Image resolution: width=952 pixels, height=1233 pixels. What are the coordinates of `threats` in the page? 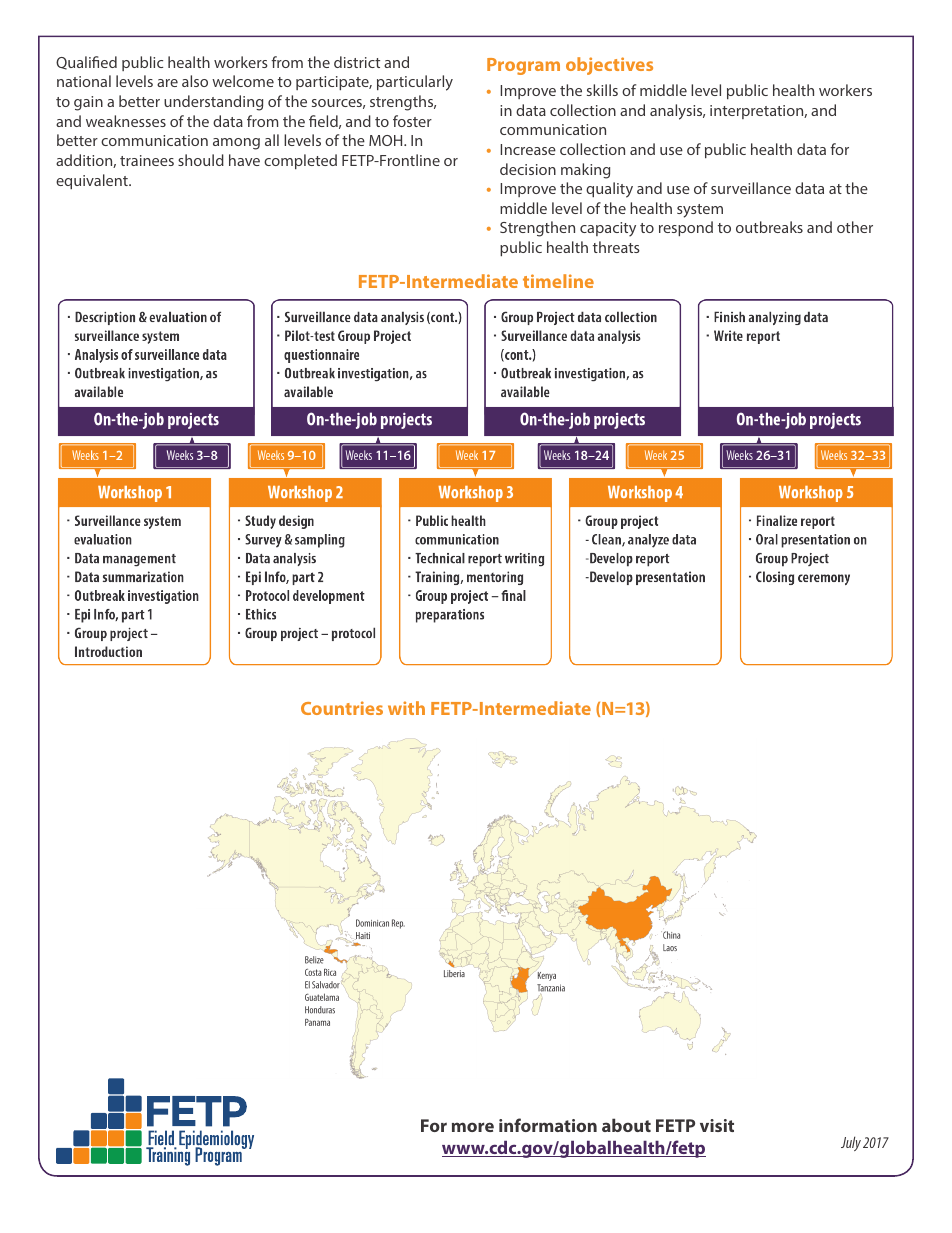 It's located at (616, 247).
